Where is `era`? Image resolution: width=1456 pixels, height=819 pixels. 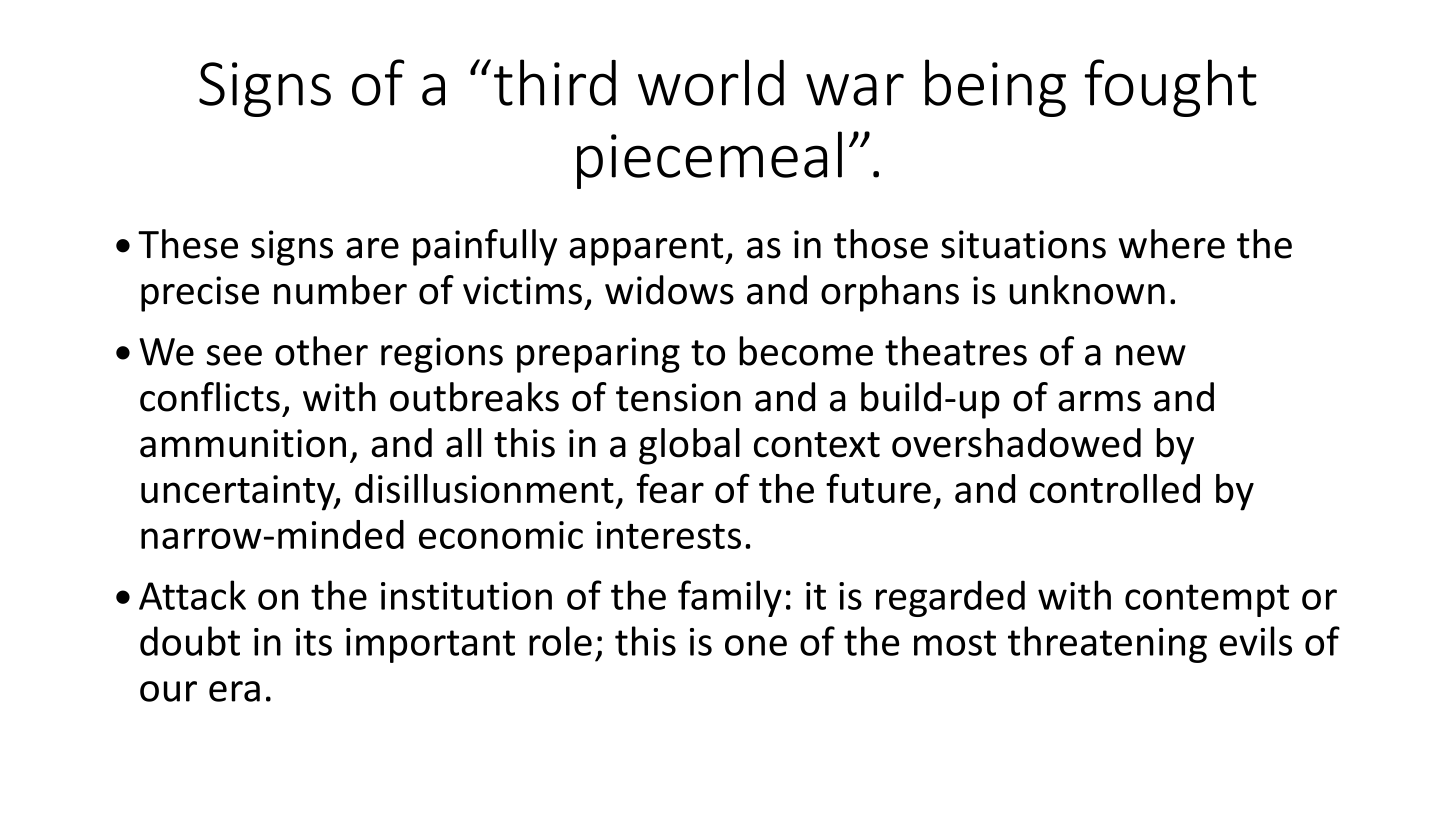
era is located at coordinates (234, 691).
